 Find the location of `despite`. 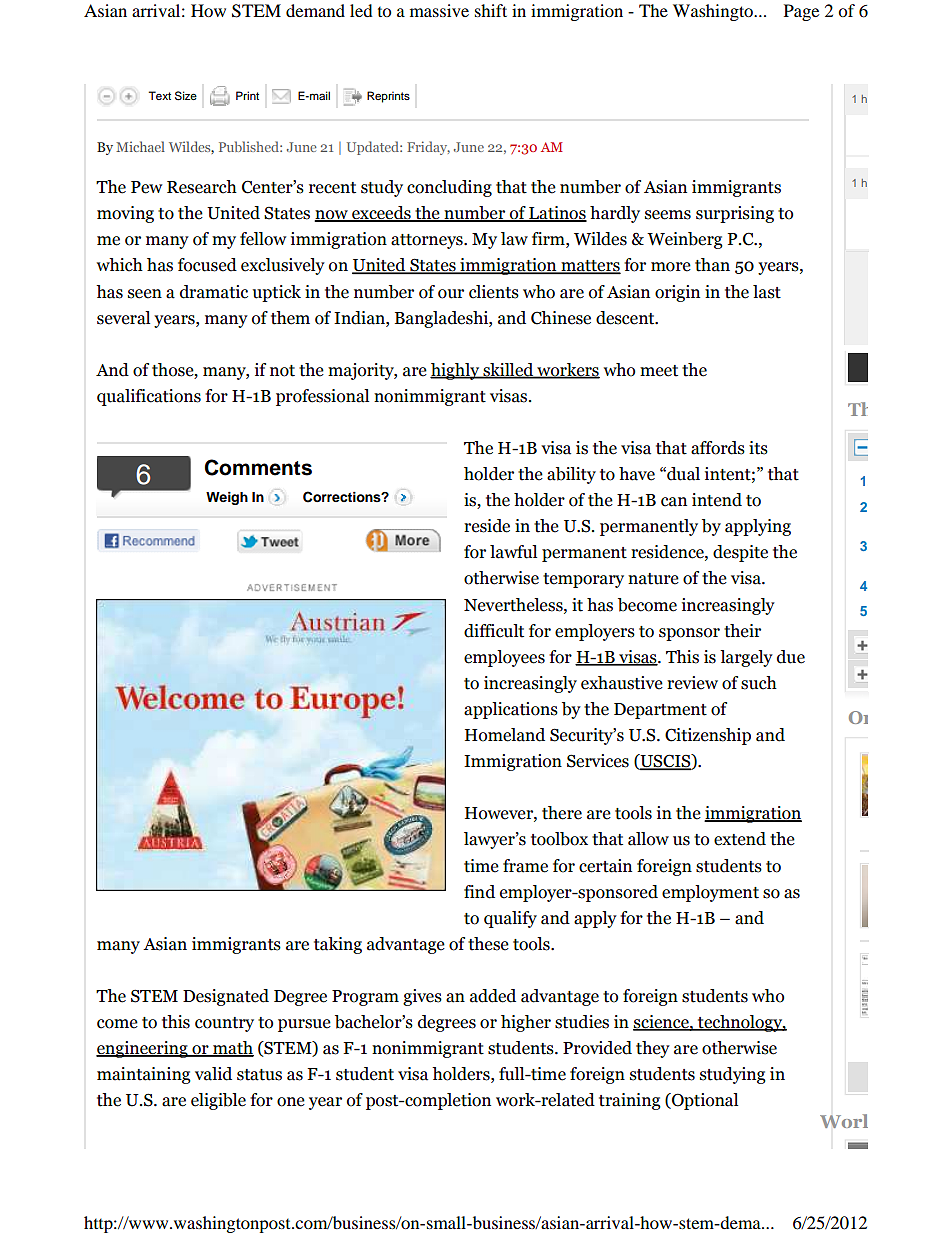

despite is located at coordinates (740, 553).
